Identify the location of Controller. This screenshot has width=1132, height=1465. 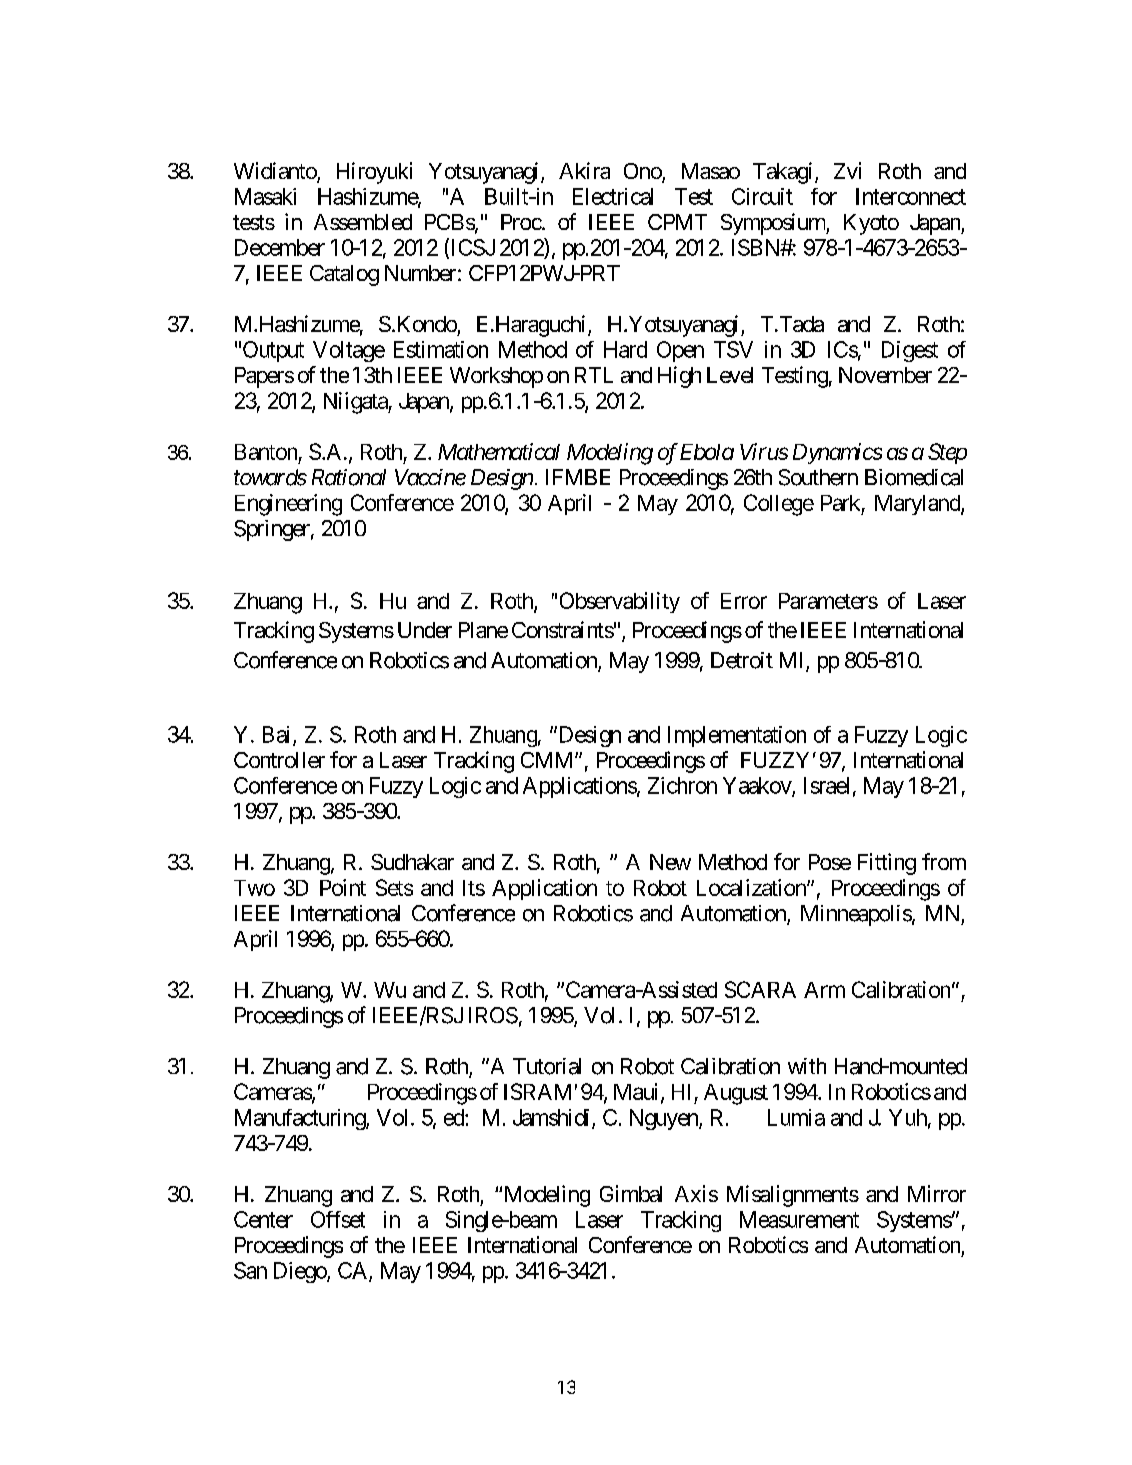
(279, 760).
